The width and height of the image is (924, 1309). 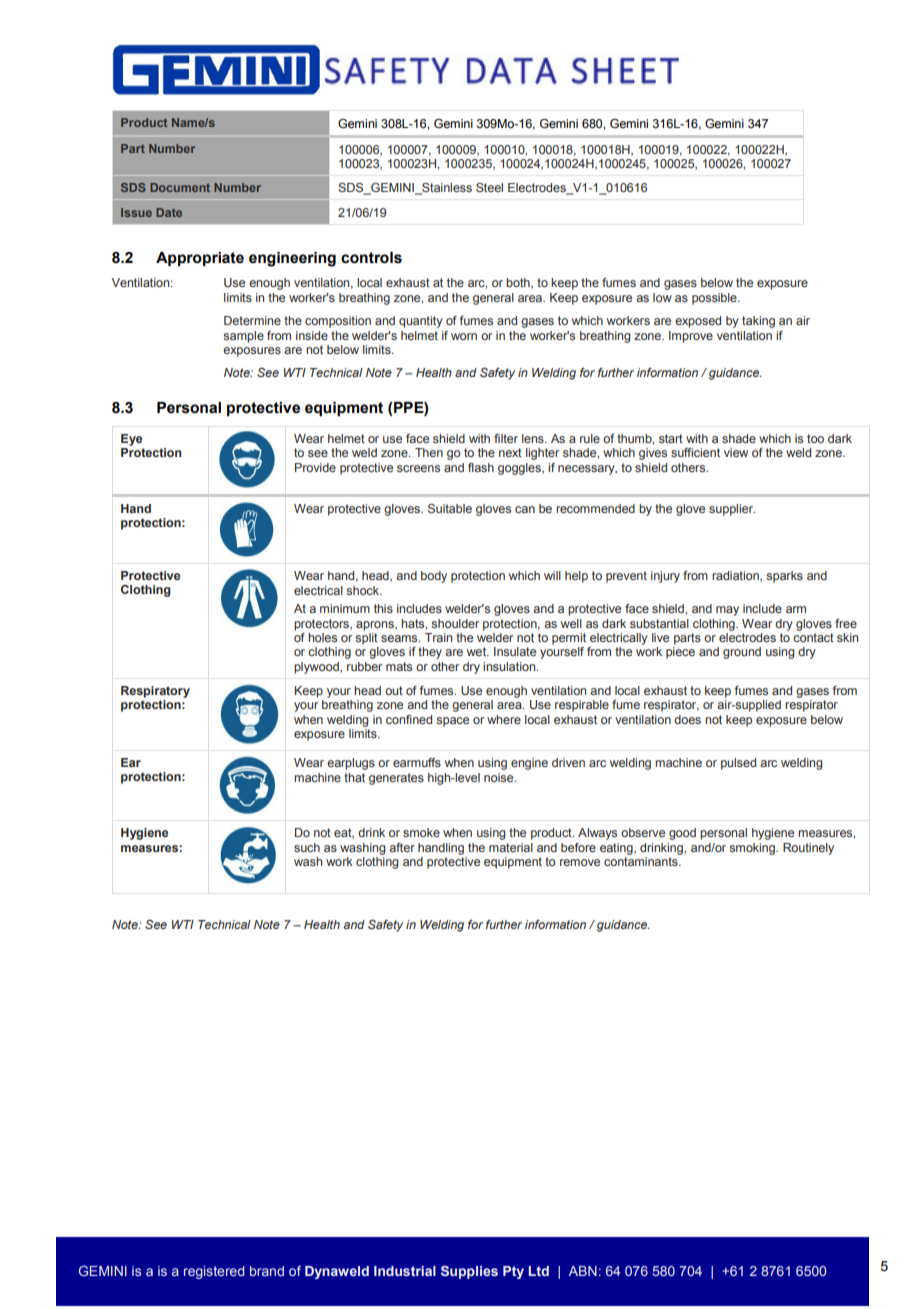 What do you see at coordinates (169, 212) in the image?
I see `Date` at bounding box center [169, 212].
